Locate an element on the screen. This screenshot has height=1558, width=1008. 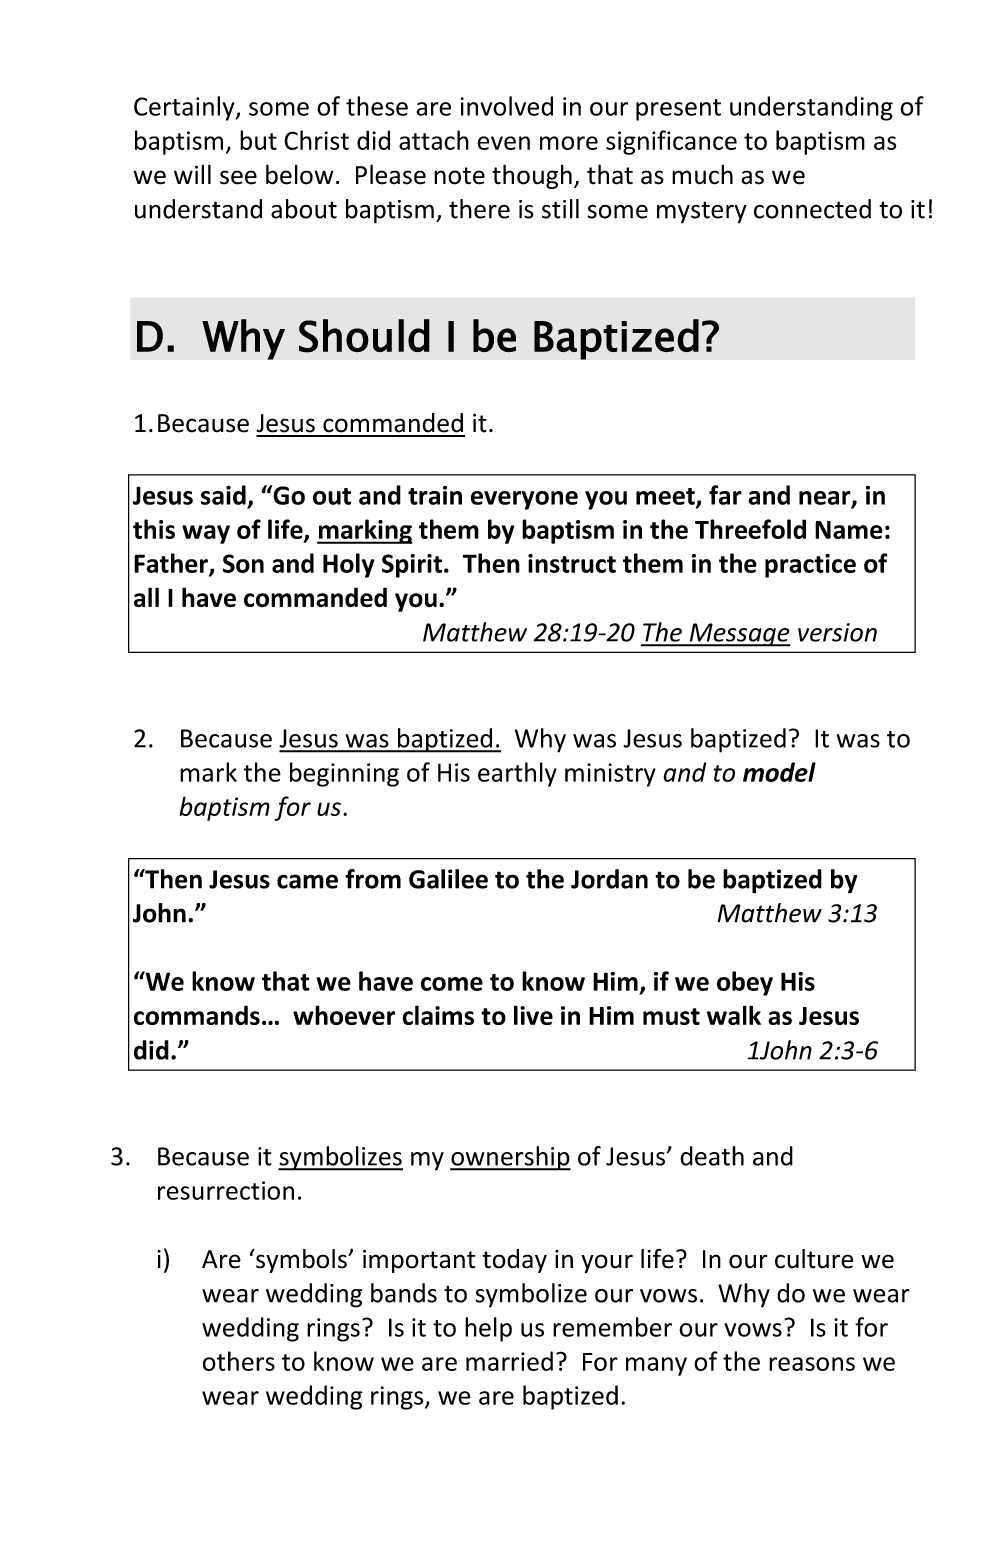
model is located at coordinates (779, 772).
